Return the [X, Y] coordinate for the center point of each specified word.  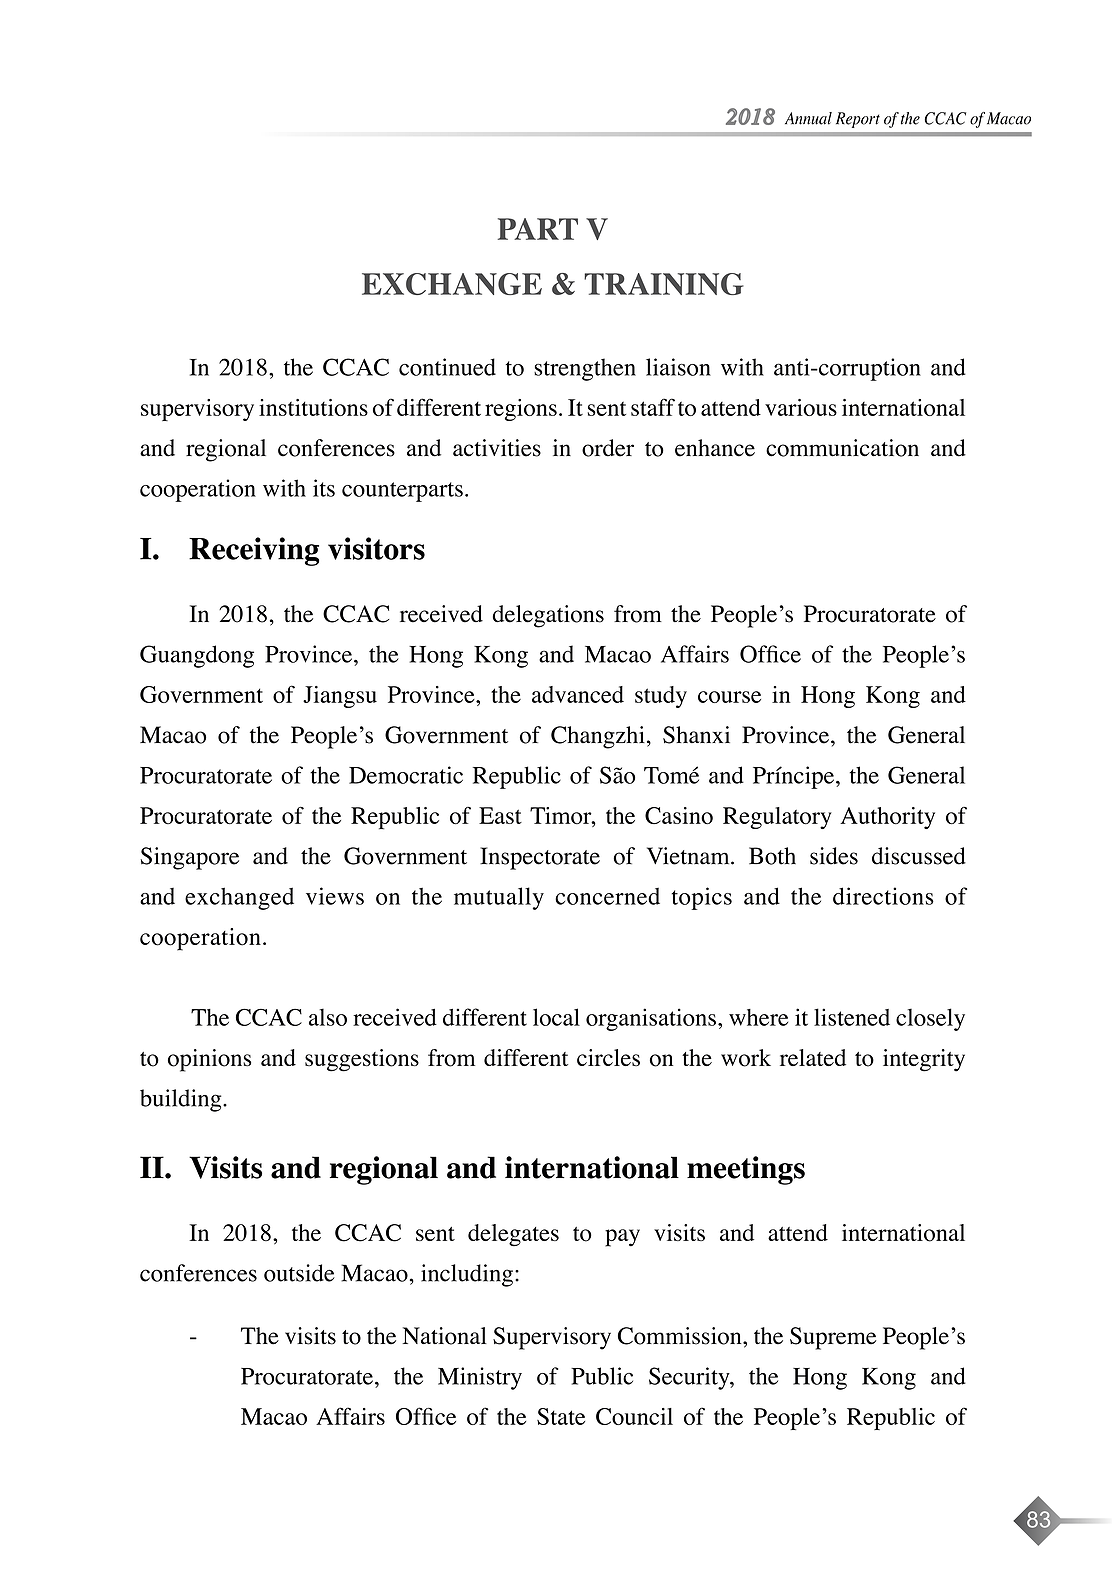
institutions [313, 407]
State [561, 1416]
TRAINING [664, 284]
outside [299, 1273]
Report [858, 120]
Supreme [833, 1338]
